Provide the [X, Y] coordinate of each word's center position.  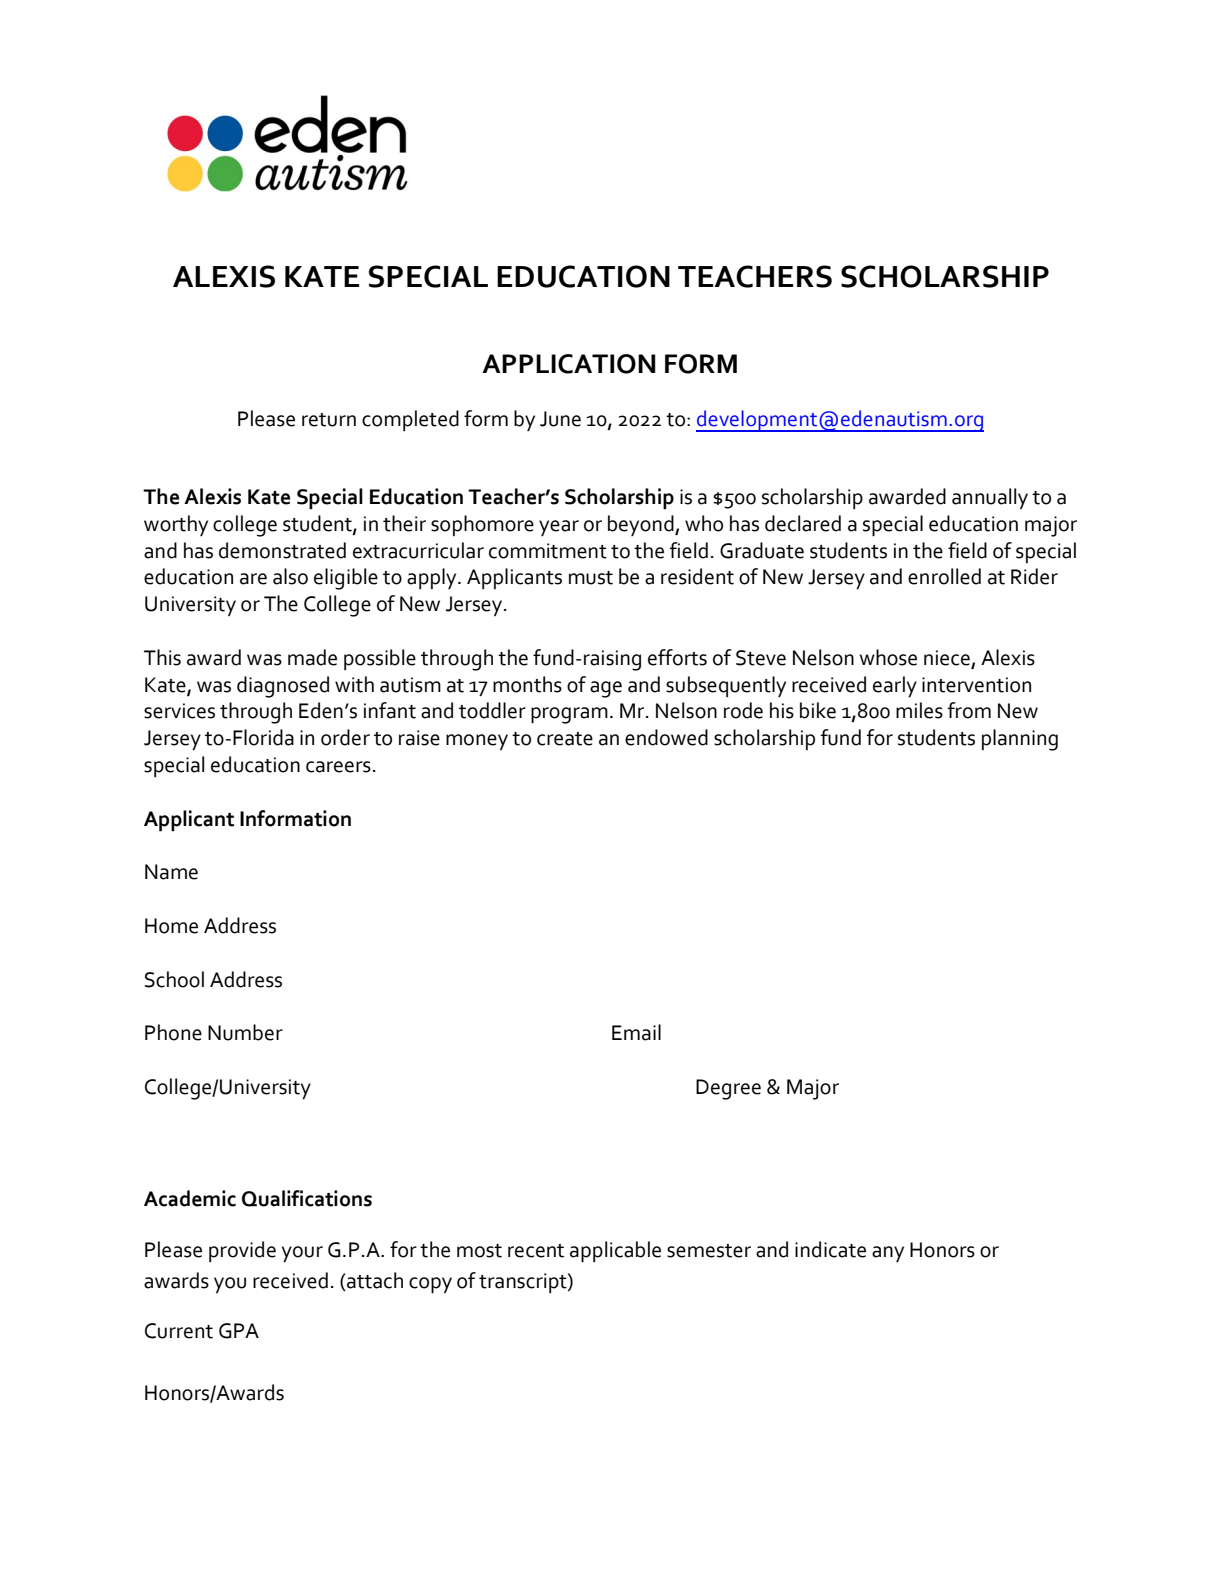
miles [919, 710]
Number [245, 1032]
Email [636, 1032]
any [888, 1254]
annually [990, 498]
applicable [615, 1251]
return [329, 420]
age [606, 689]
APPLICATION [569, 364]
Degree [728, 1089]
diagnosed [283, 687]
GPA [239, 1331]
